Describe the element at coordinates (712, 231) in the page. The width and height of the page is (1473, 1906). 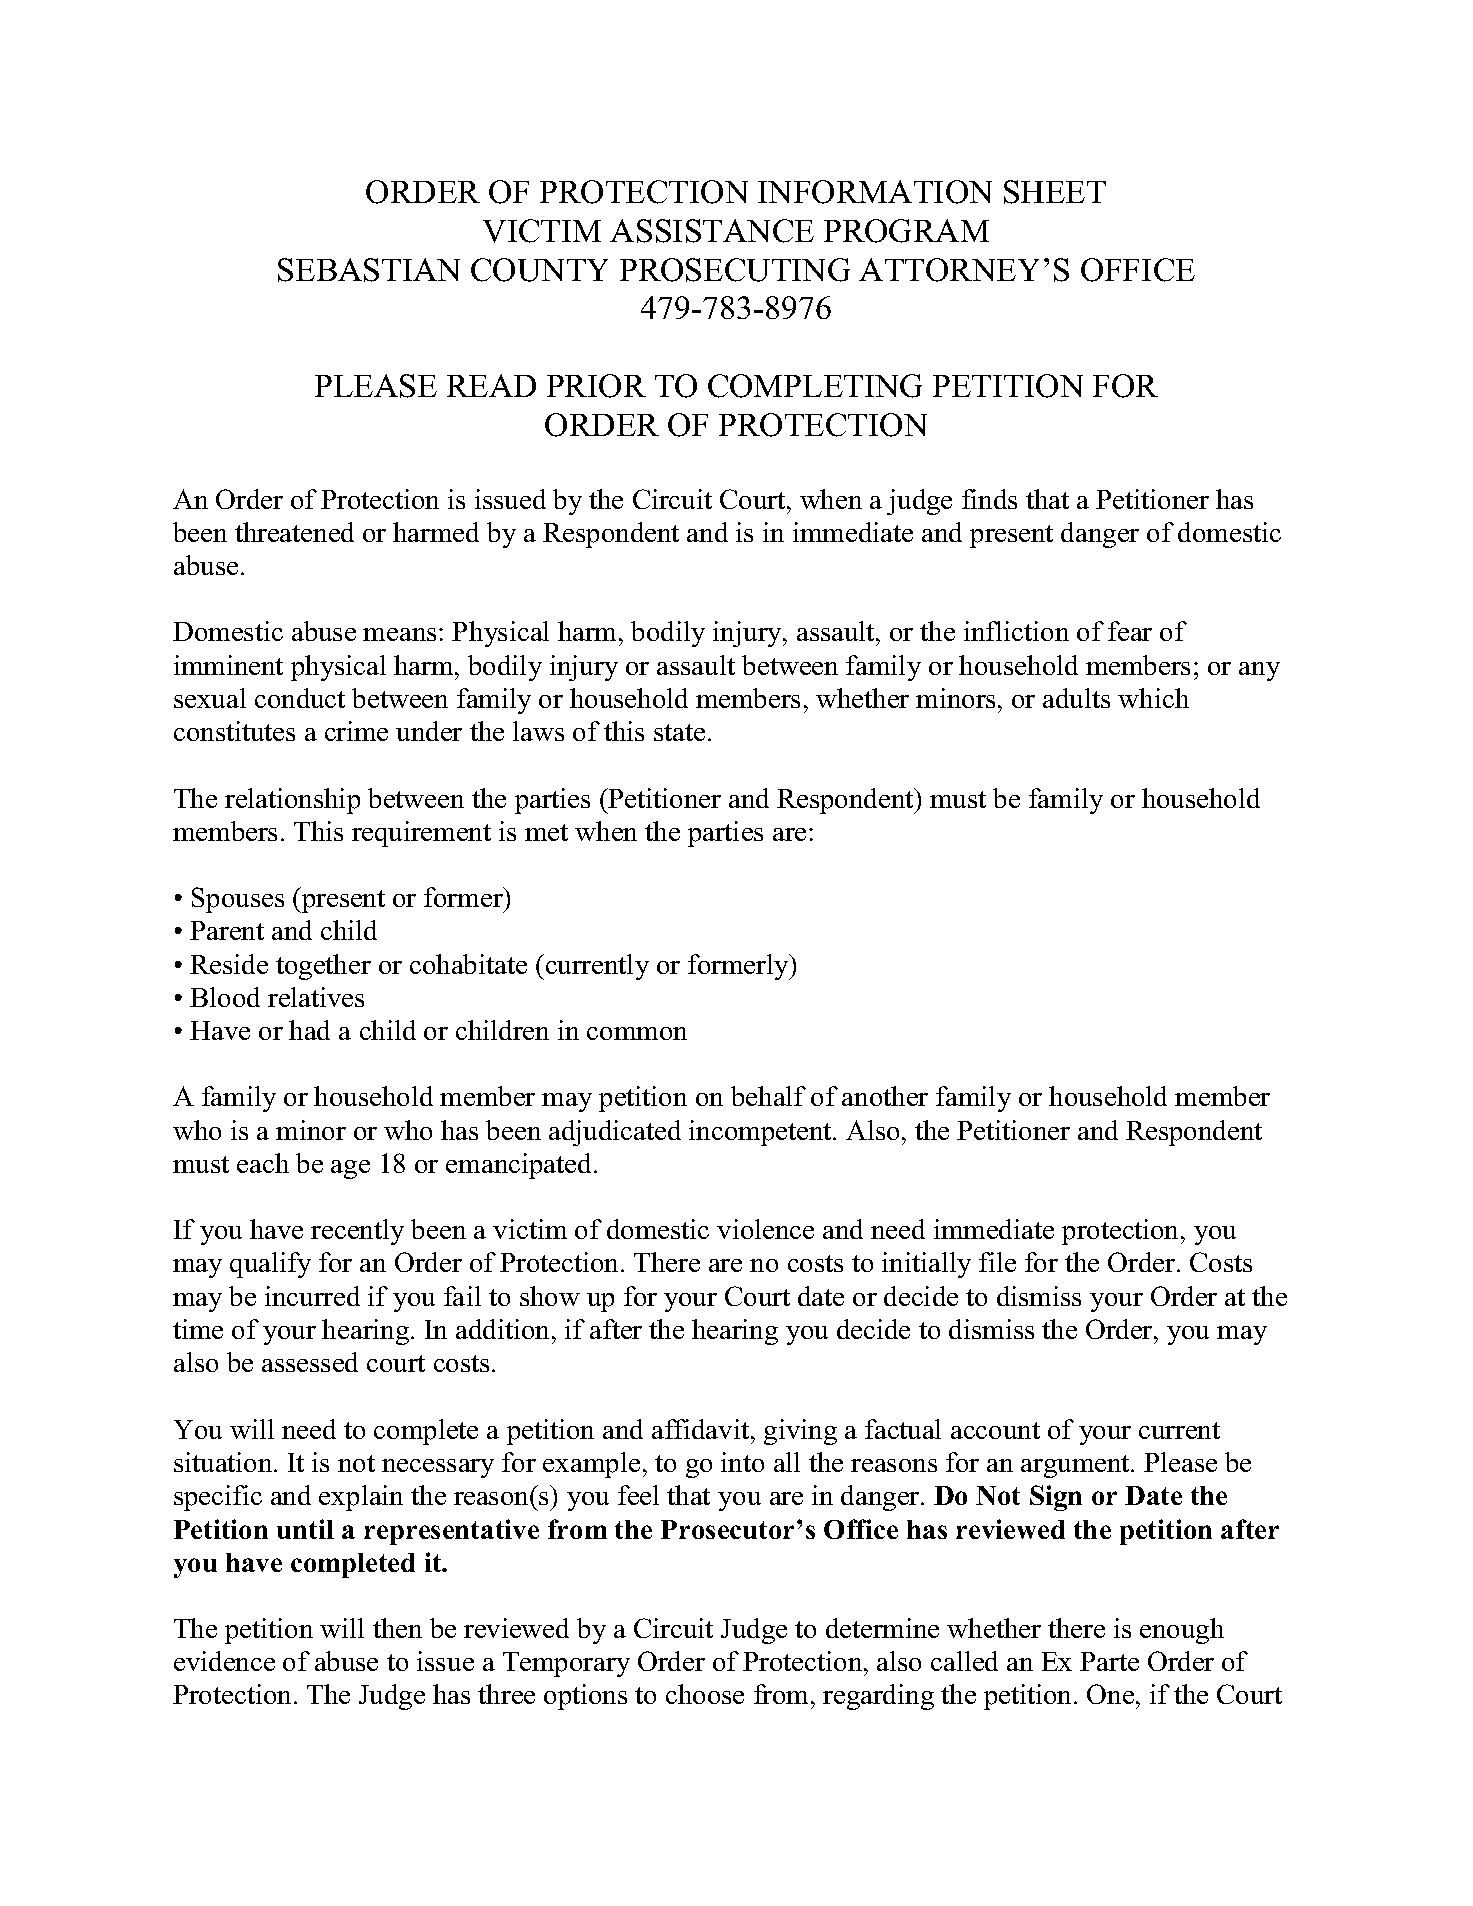
I see `ASSISTANCE` at that location.
